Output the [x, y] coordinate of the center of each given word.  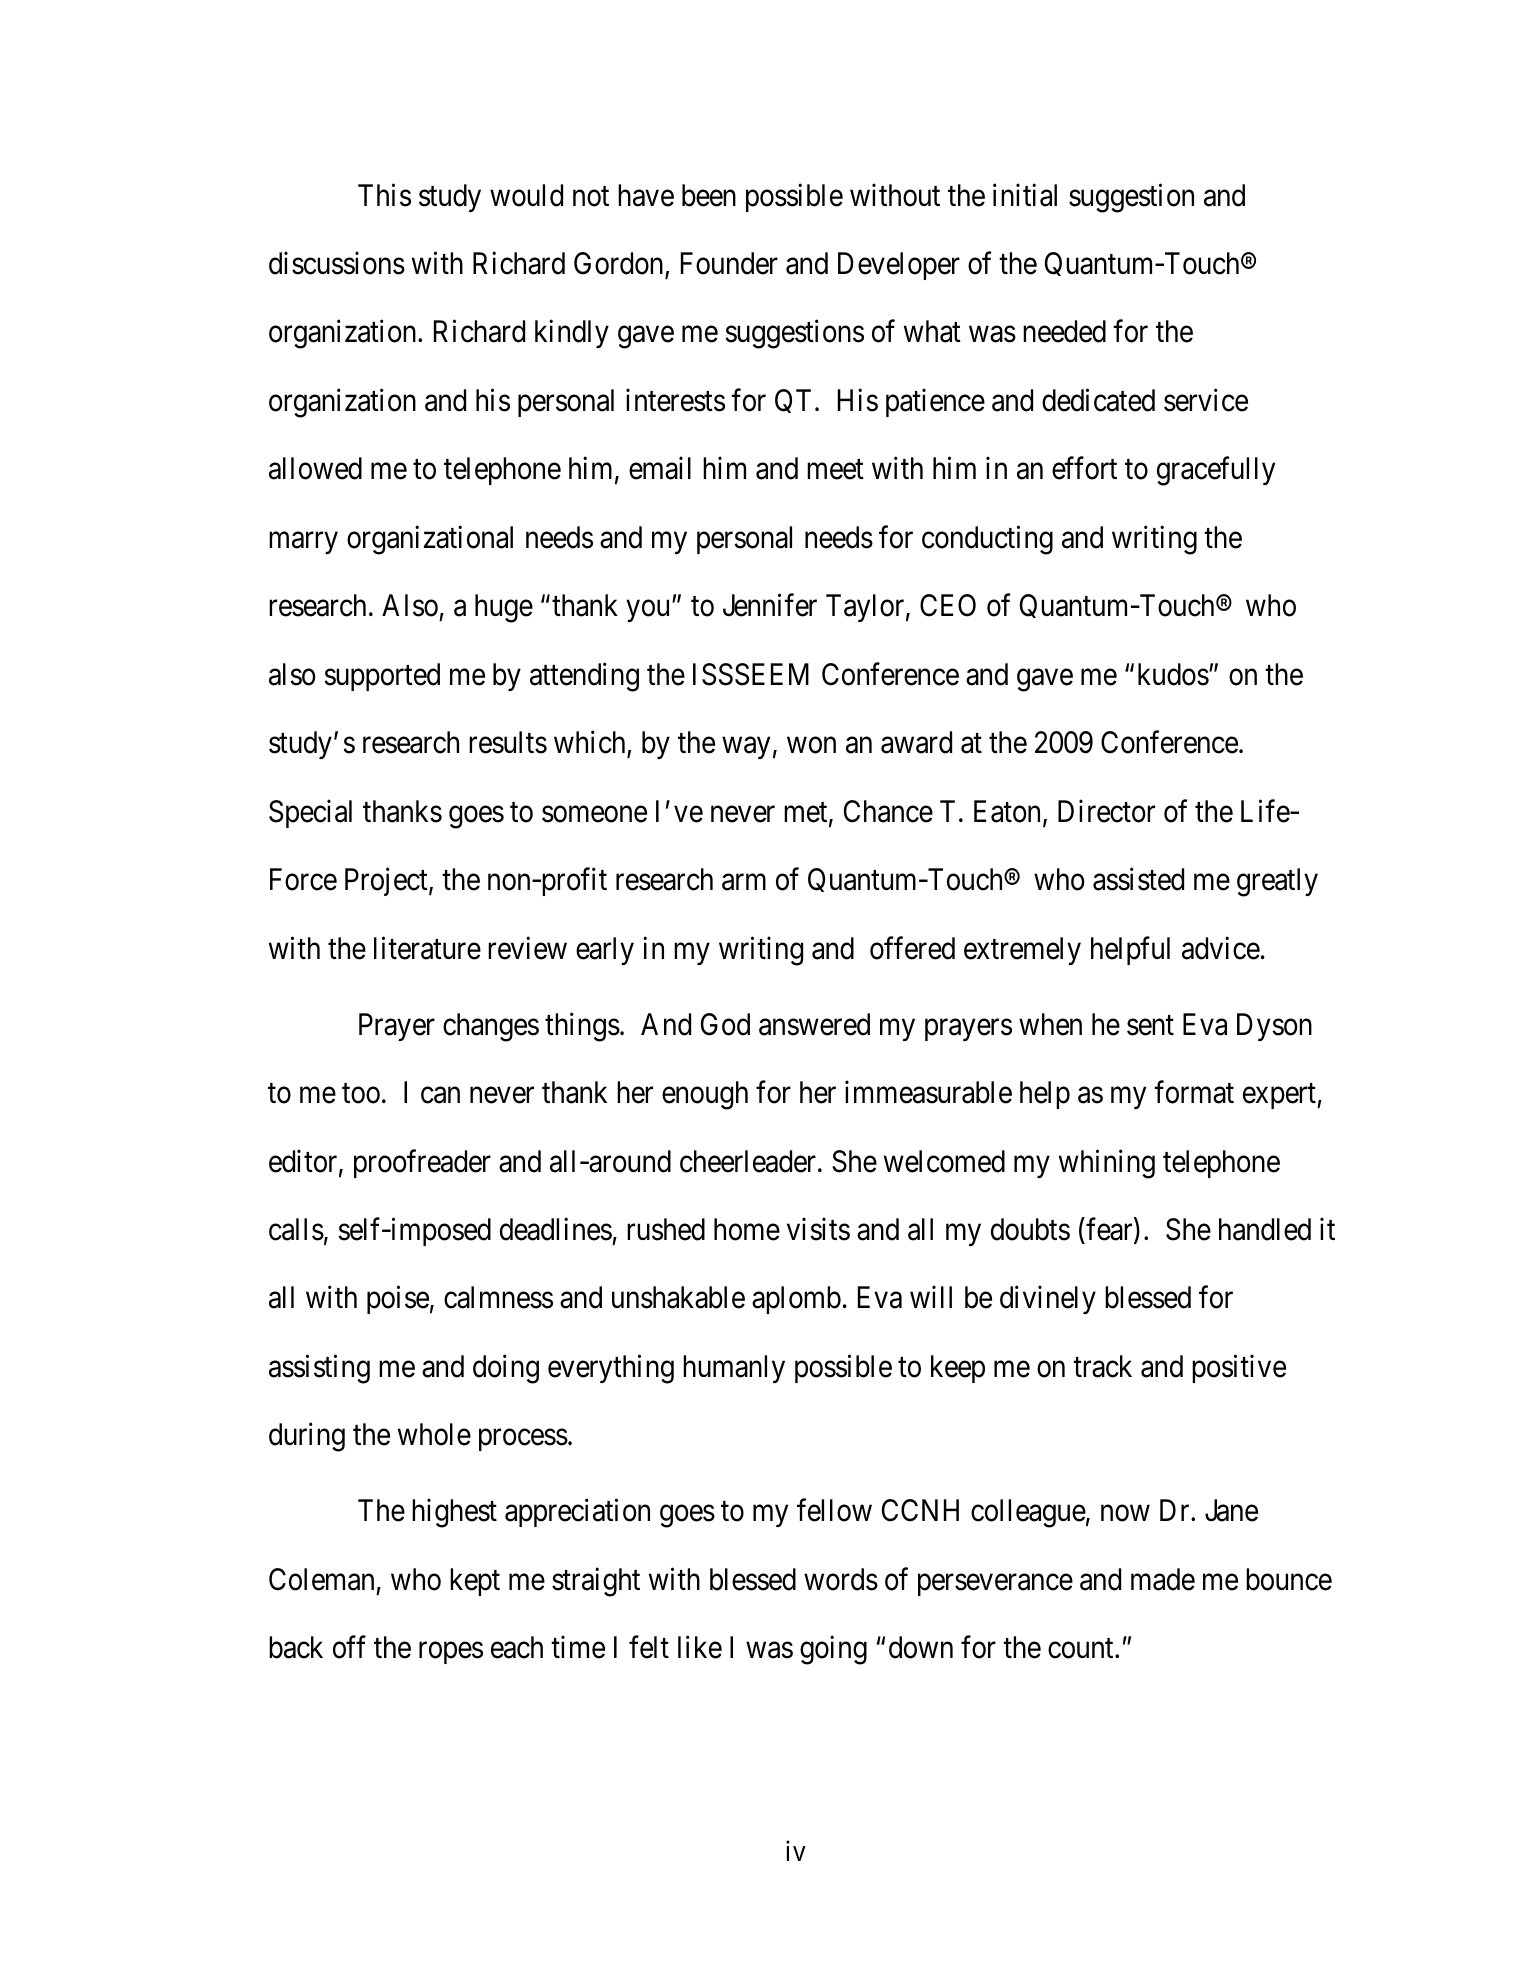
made [1163, 1579]
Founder [729, 263]
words [841, 1579]
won [811, 746]
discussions [337, 263]
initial [1025, 195]
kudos [1173, 674]
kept [475, 1582]
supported [382, 677]
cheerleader [749, 1161]
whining [1107, 1164]
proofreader [422, 1163]
